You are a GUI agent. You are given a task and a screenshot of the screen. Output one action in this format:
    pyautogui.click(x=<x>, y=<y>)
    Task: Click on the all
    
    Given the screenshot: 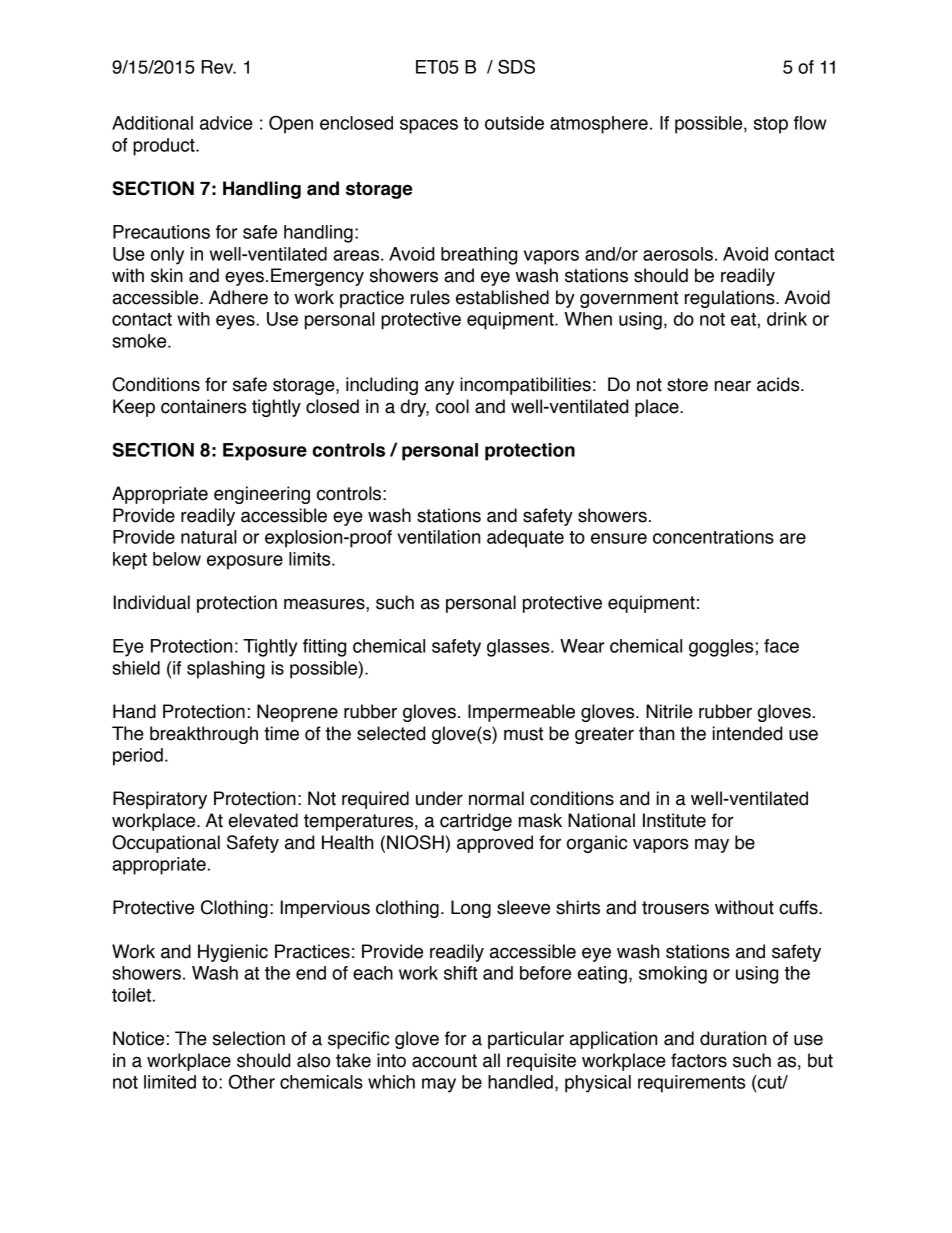 What is the action you would take?
    pyautogui.click(x=491, y=1060)
